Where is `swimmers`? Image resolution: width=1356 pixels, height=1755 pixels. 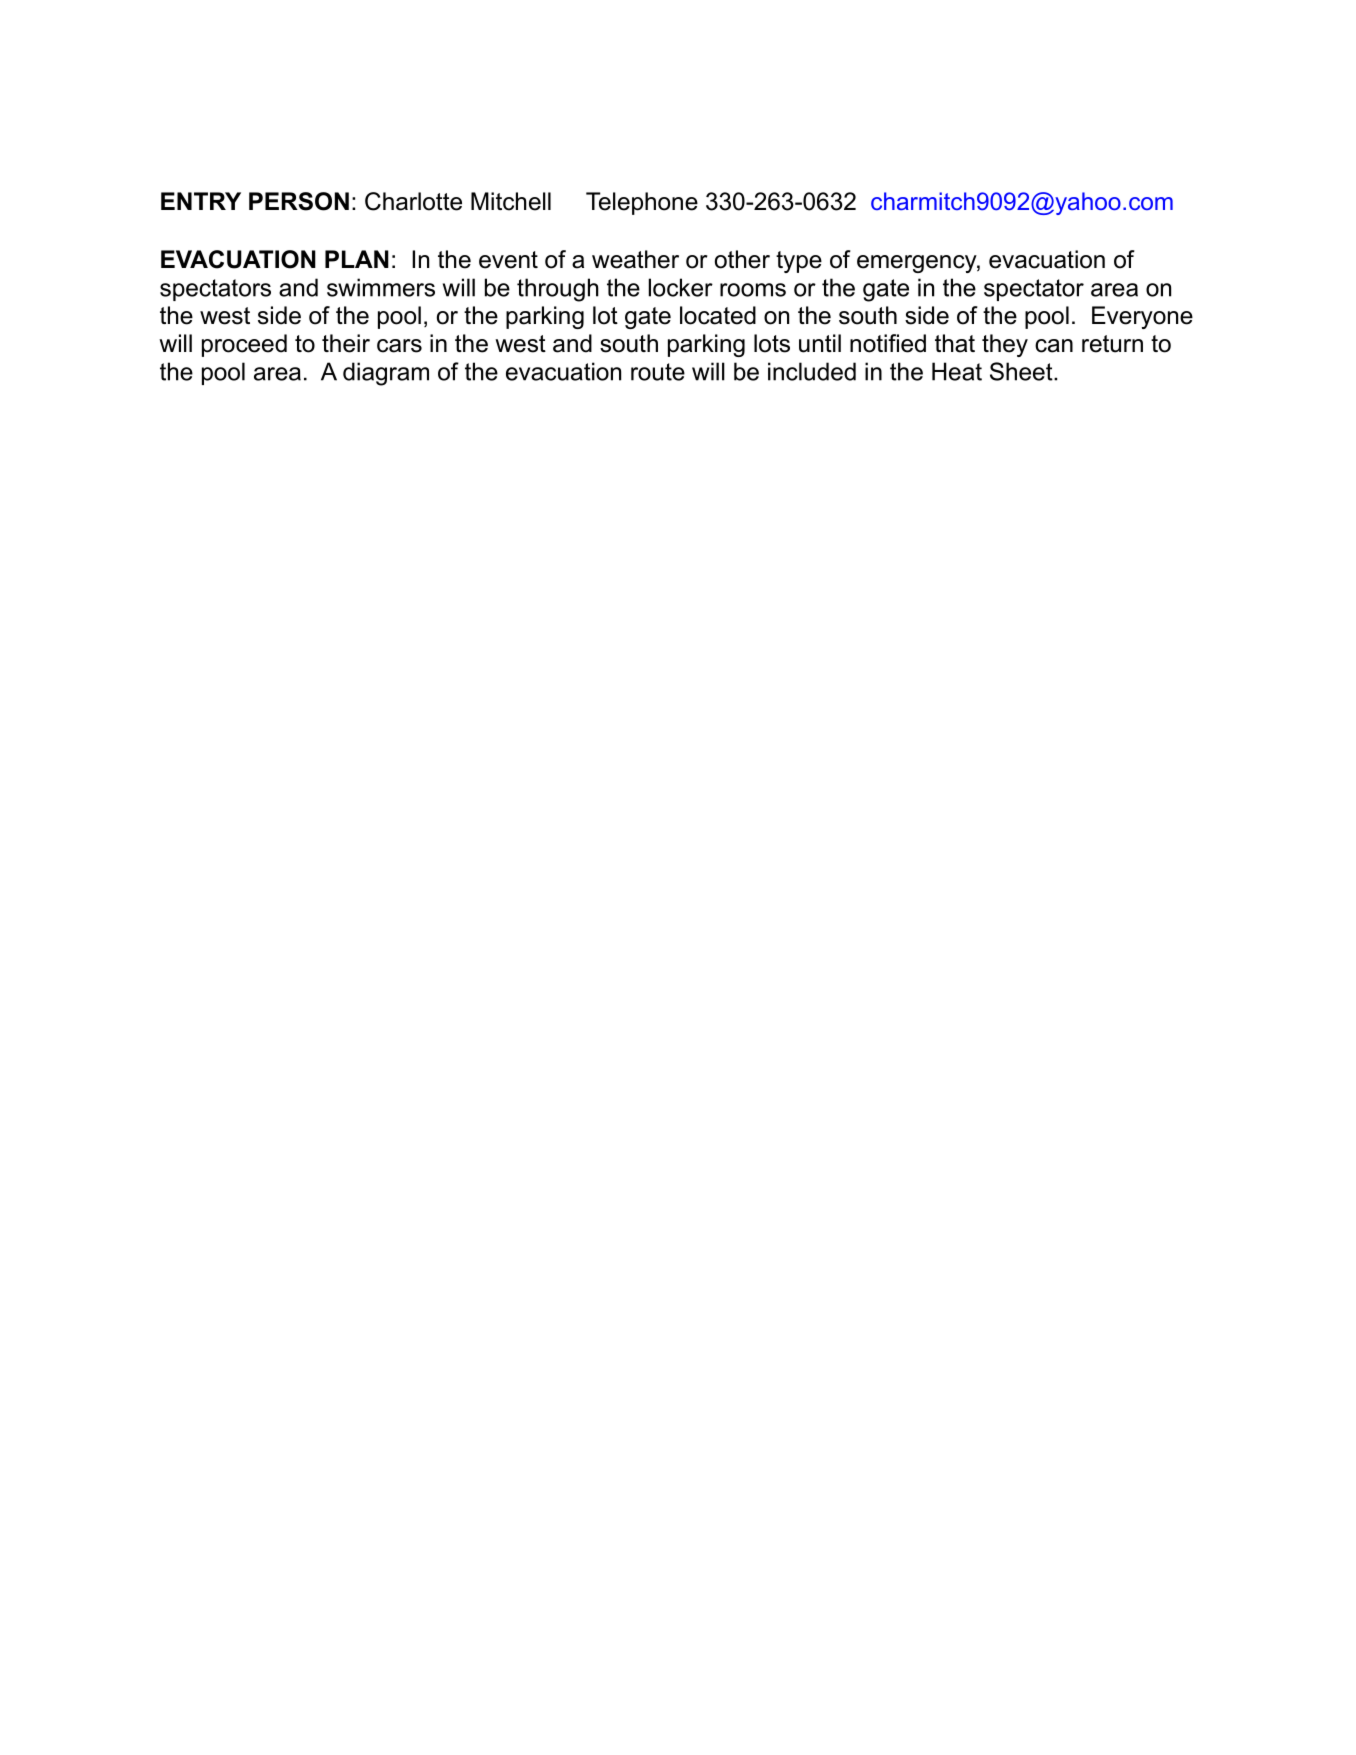
swimmers is located at coordinates (381, 287).
